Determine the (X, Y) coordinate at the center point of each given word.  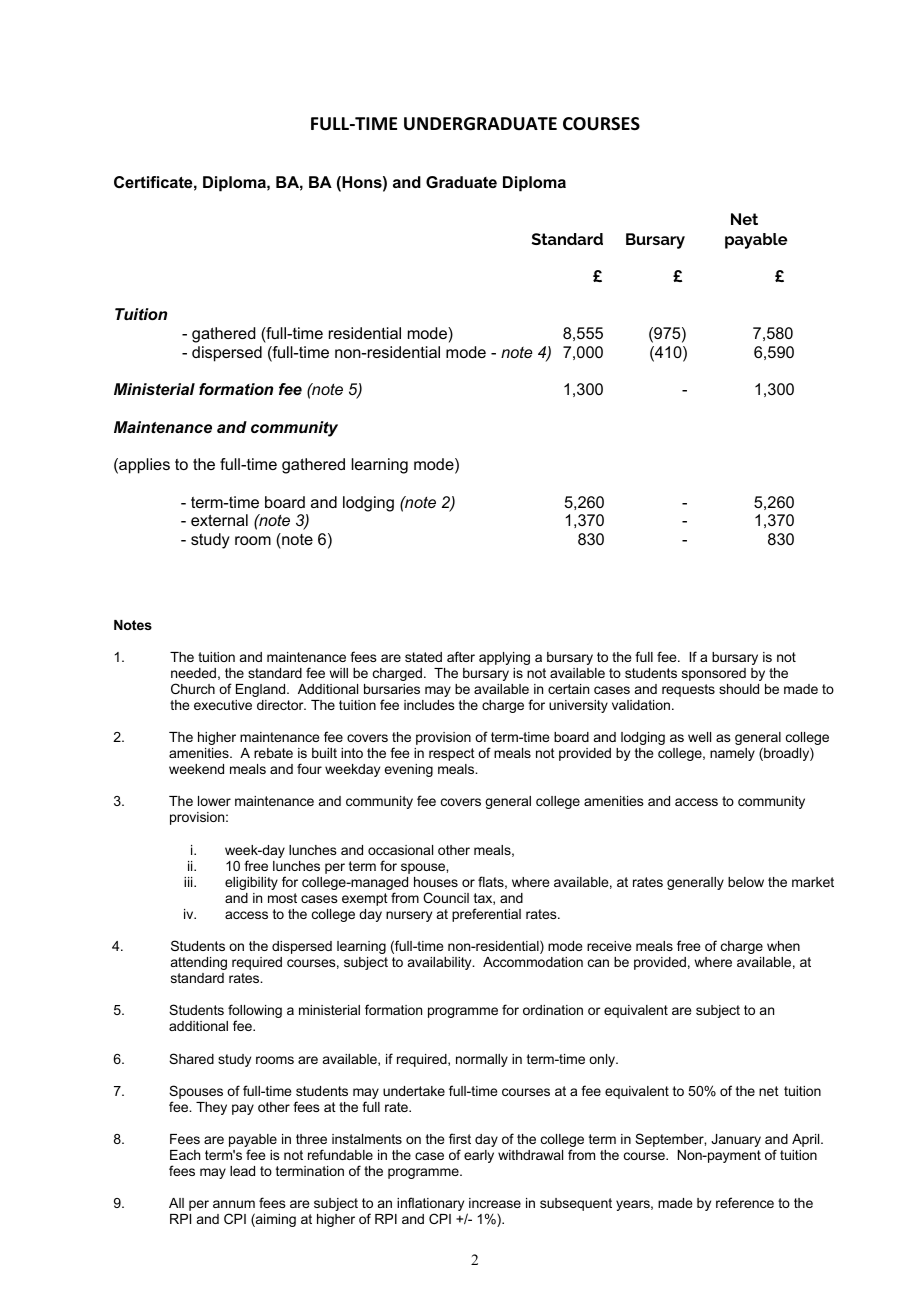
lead (242, 1171)
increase (495, 1203)
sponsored (714, 674)
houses (436, 882)
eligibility (251, 883)
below (746, 882)
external (219, 520)
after (461, 656)
